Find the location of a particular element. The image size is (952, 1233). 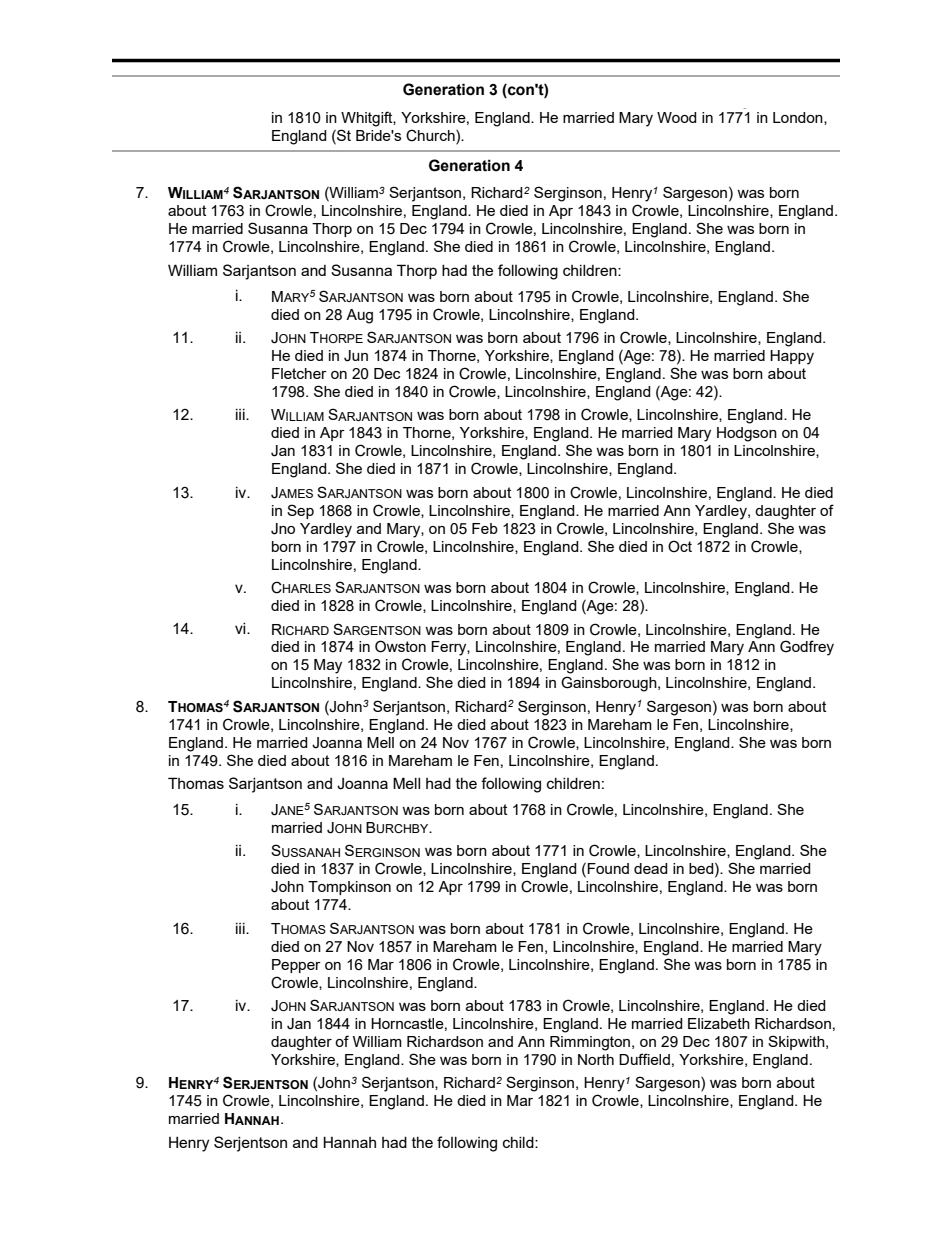

May is located at coordinates (328, 666).
